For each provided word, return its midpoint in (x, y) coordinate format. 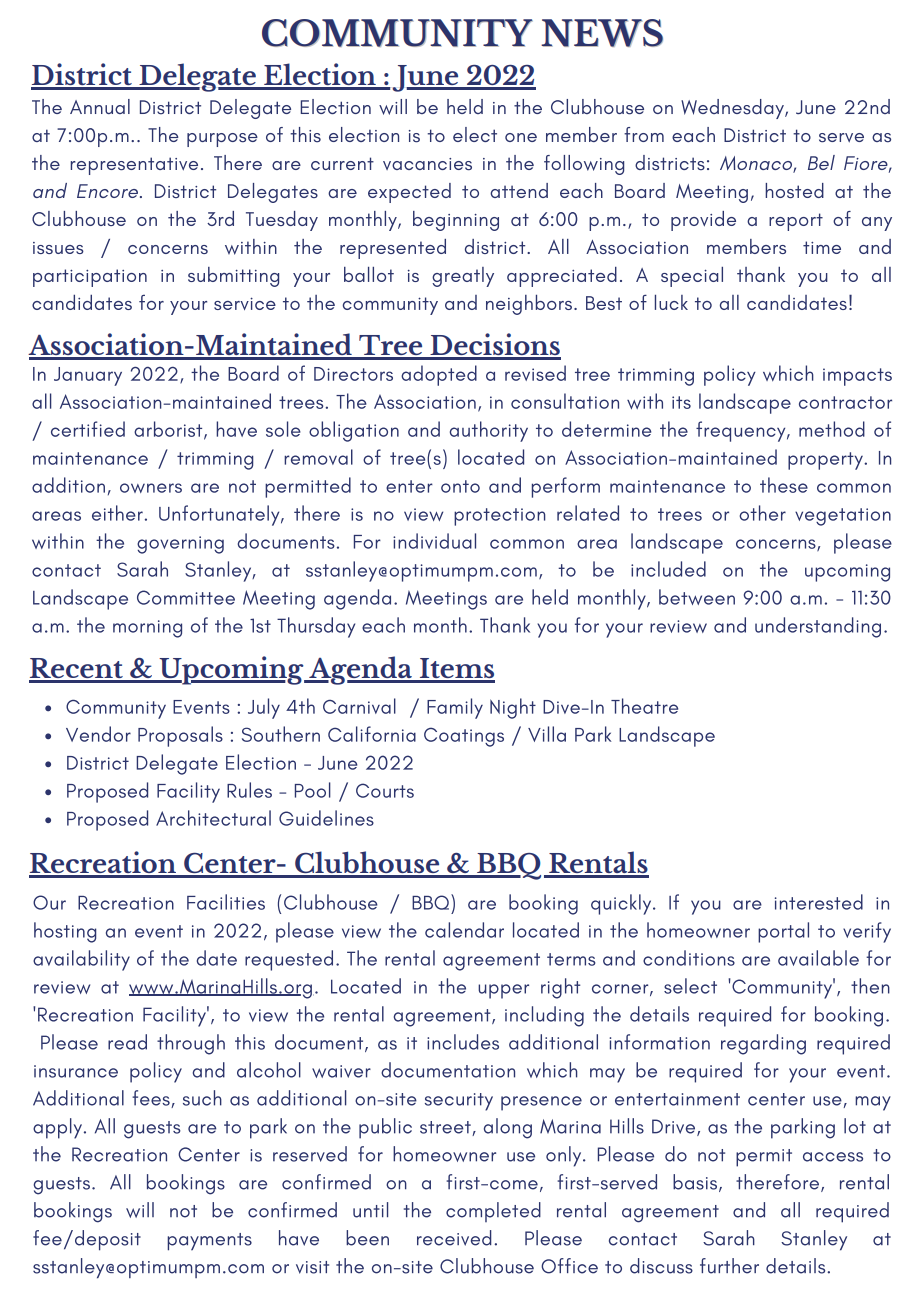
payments (209, 1242)
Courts (385, 790)
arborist (169, 430)
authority (489, 431)
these (784, 485)
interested (819, 902)
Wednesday (733, 109)
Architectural (213, 818)
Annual (100, 106)
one (521, 137)
